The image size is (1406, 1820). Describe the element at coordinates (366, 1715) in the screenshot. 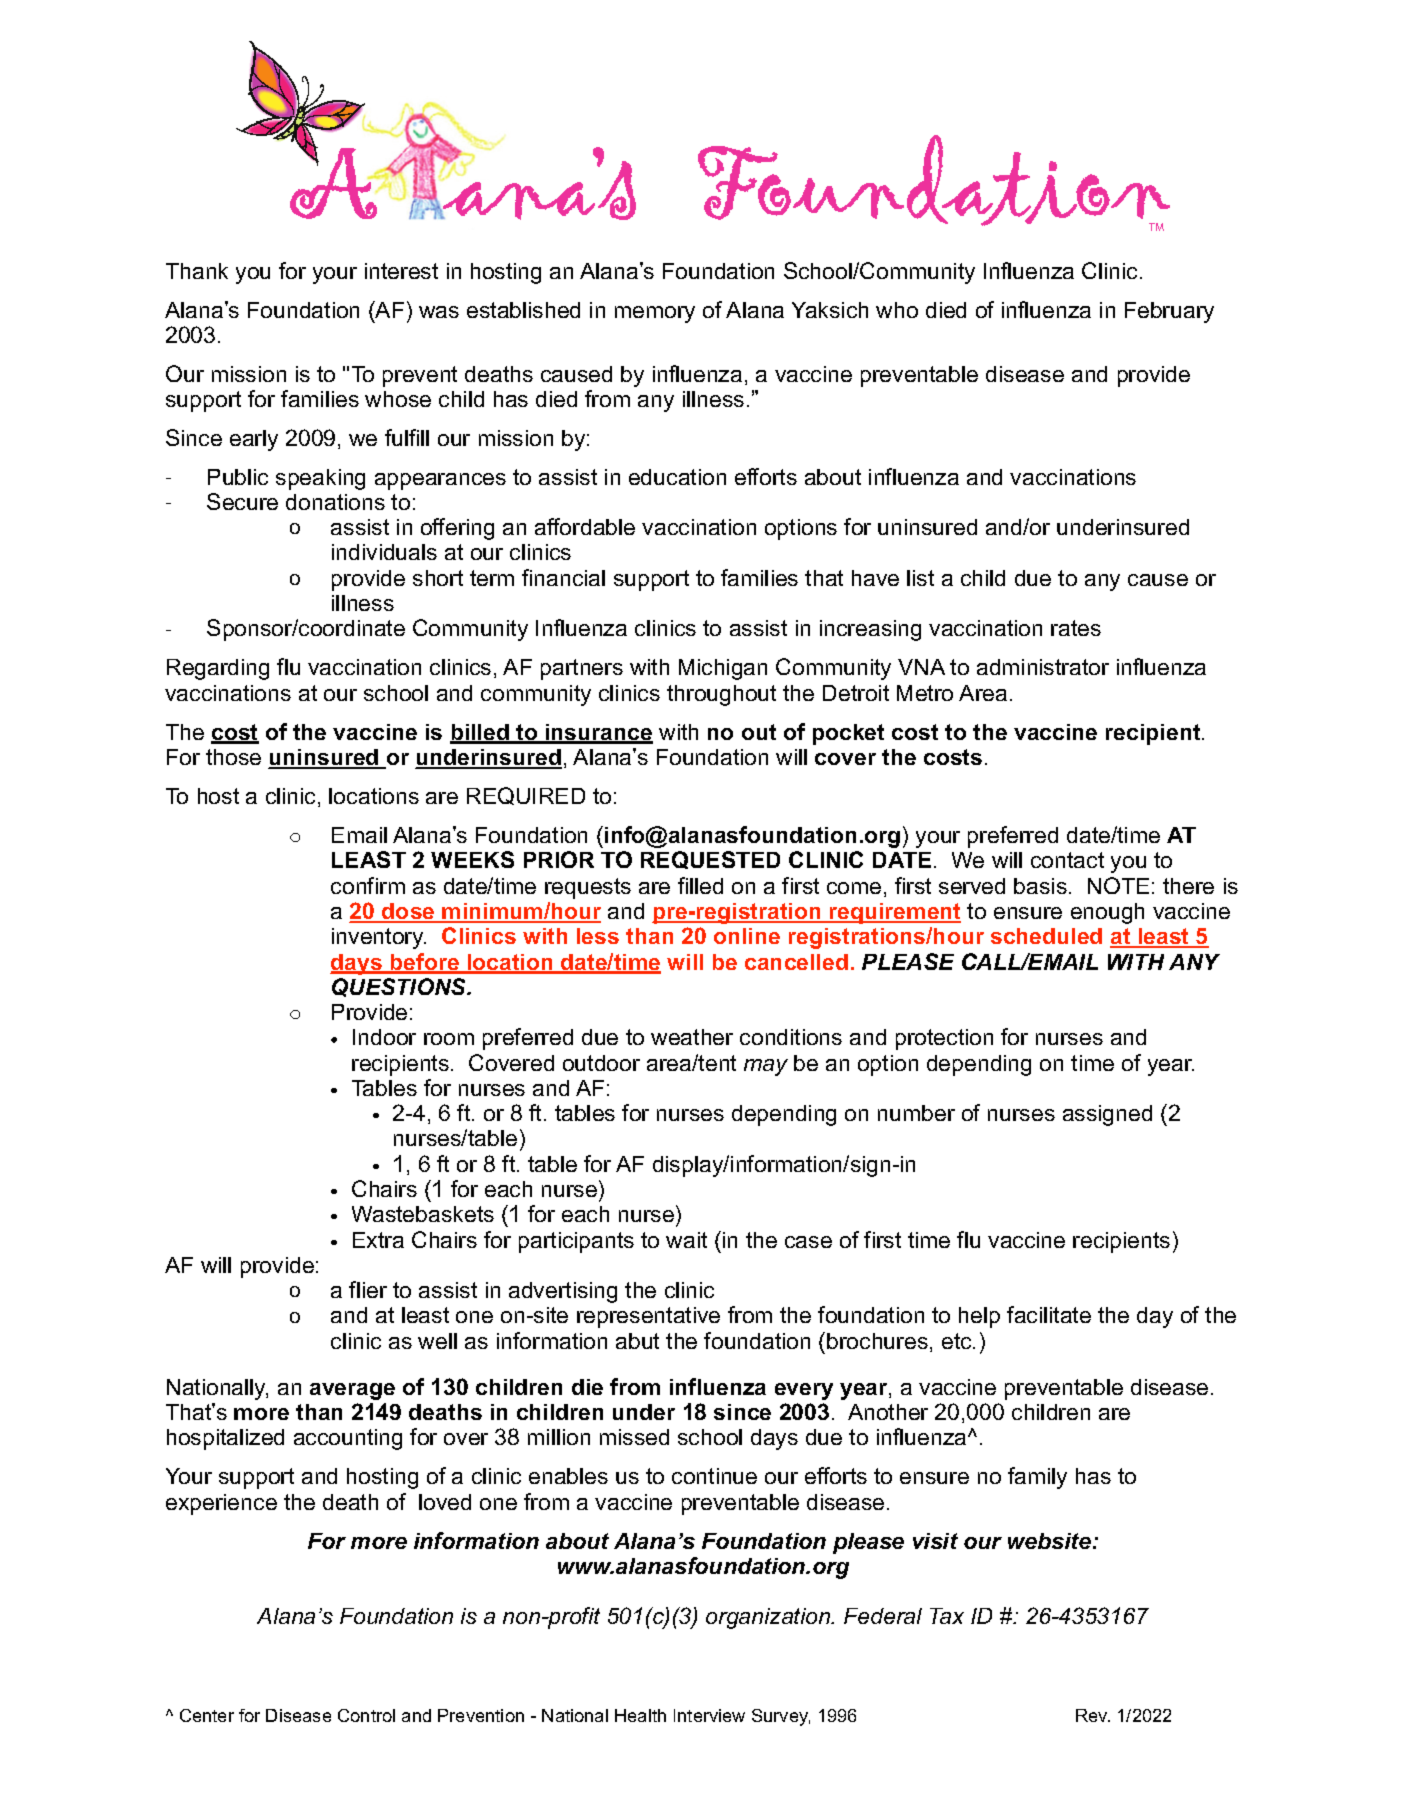

I see `Control` at that location.
